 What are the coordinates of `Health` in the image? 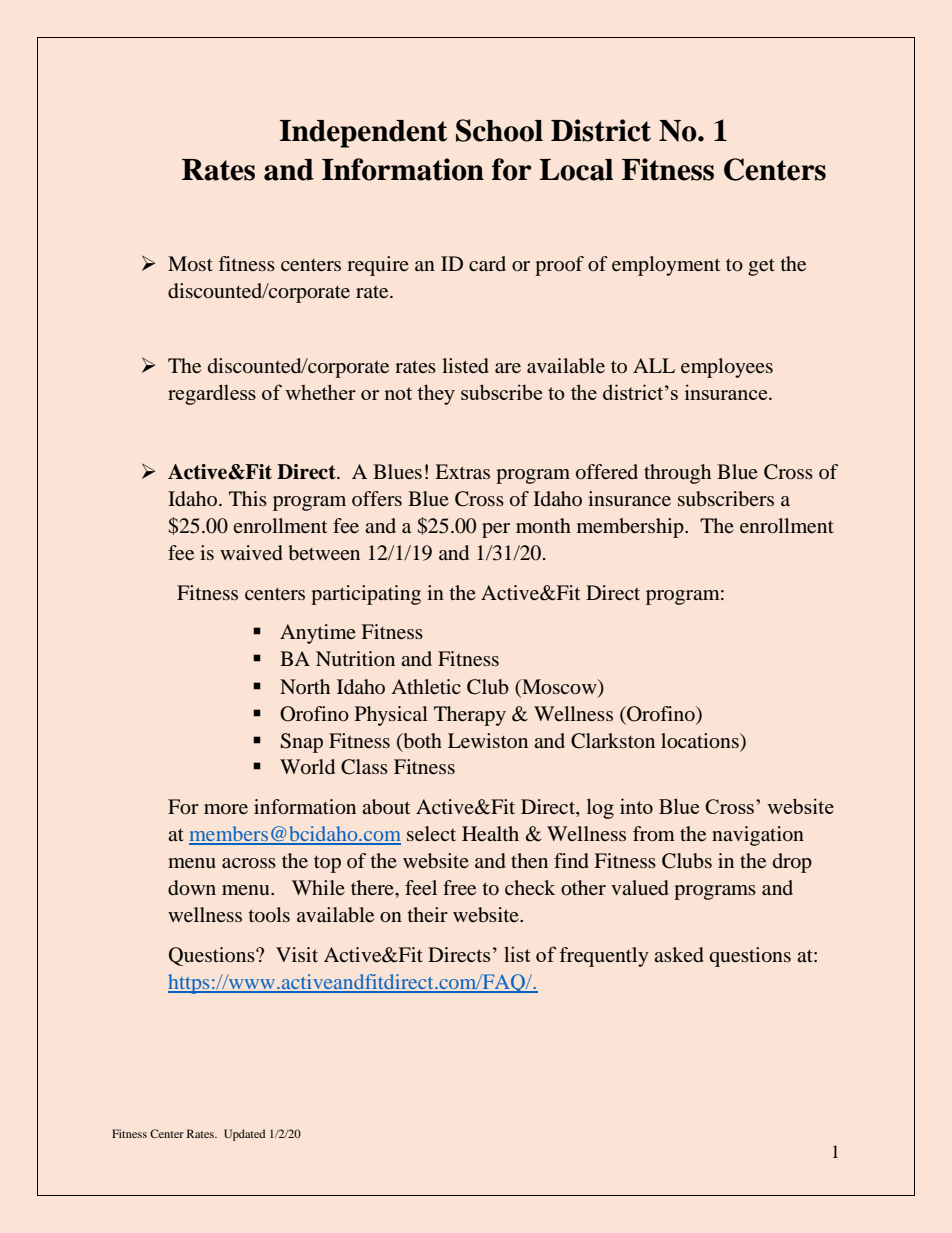 It's located at (490, 833).
